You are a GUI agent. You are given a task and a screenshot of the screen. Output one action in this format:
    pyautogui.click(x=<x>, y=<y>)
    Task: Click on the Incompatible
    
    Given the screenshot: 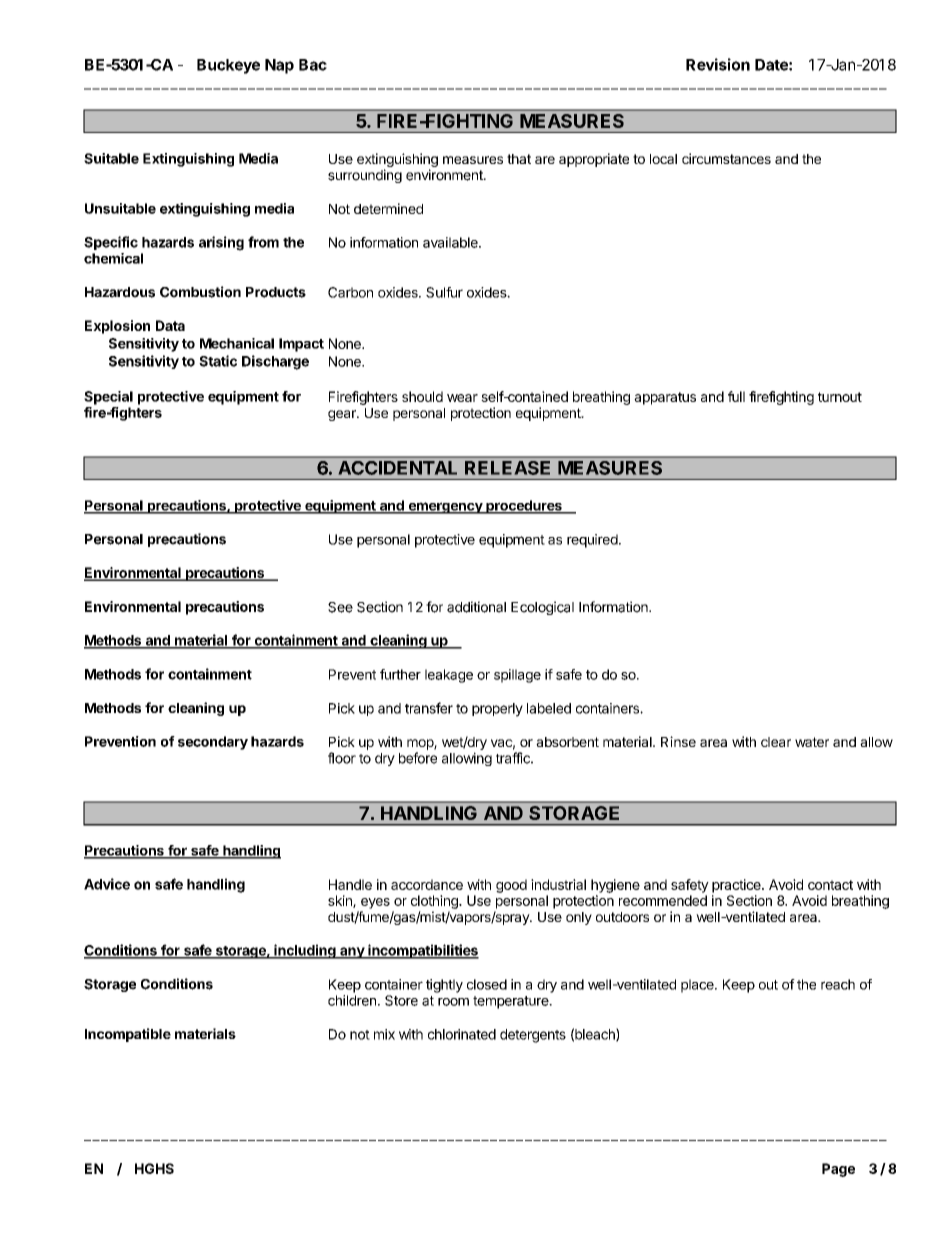 What is the action you would take?
    pyautogui.click(x=128, y=1035)
